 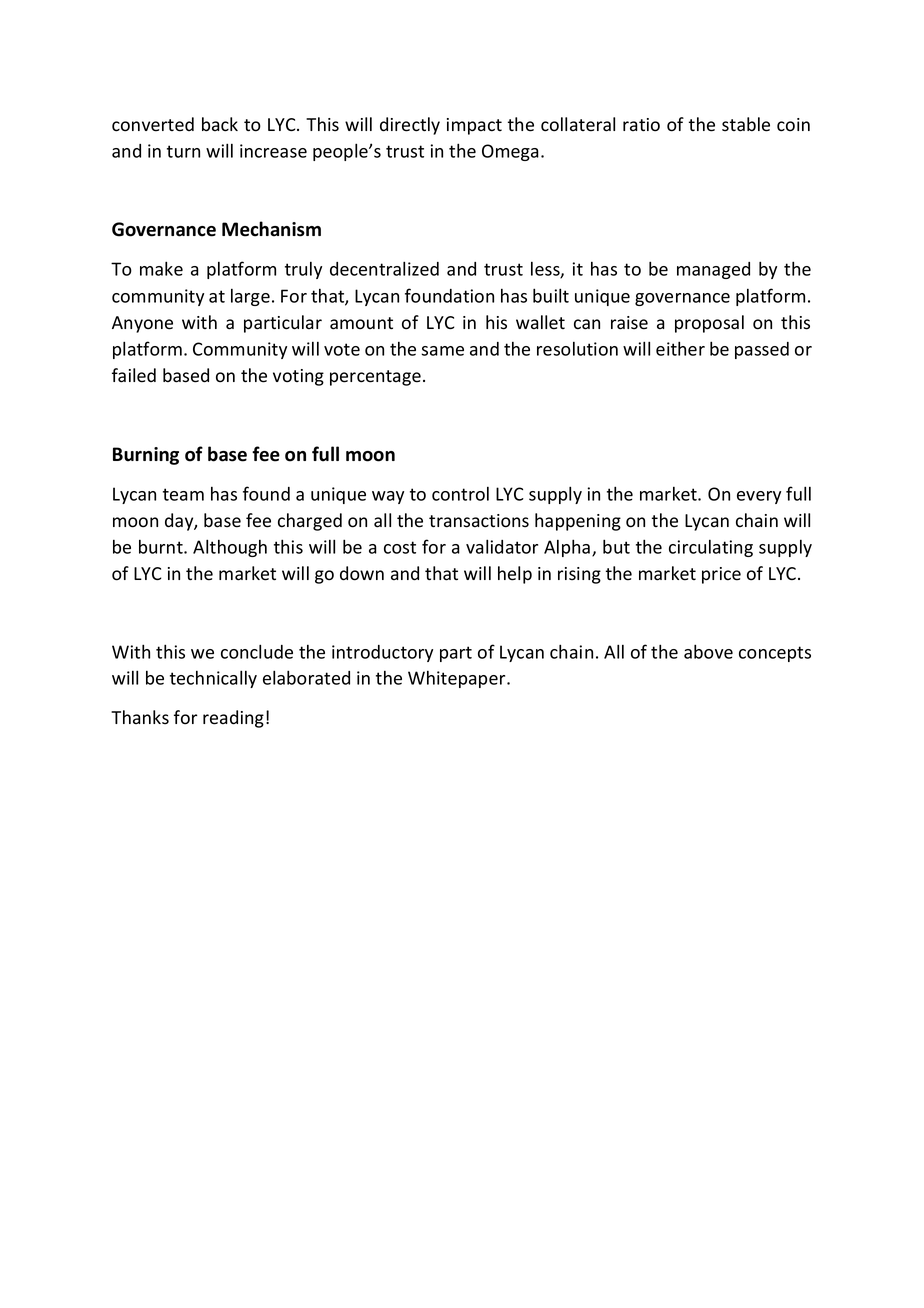 What do you see at coordinates (233, 719) in the screenshot?
I see `reading` at bounding box center [233, 719].
